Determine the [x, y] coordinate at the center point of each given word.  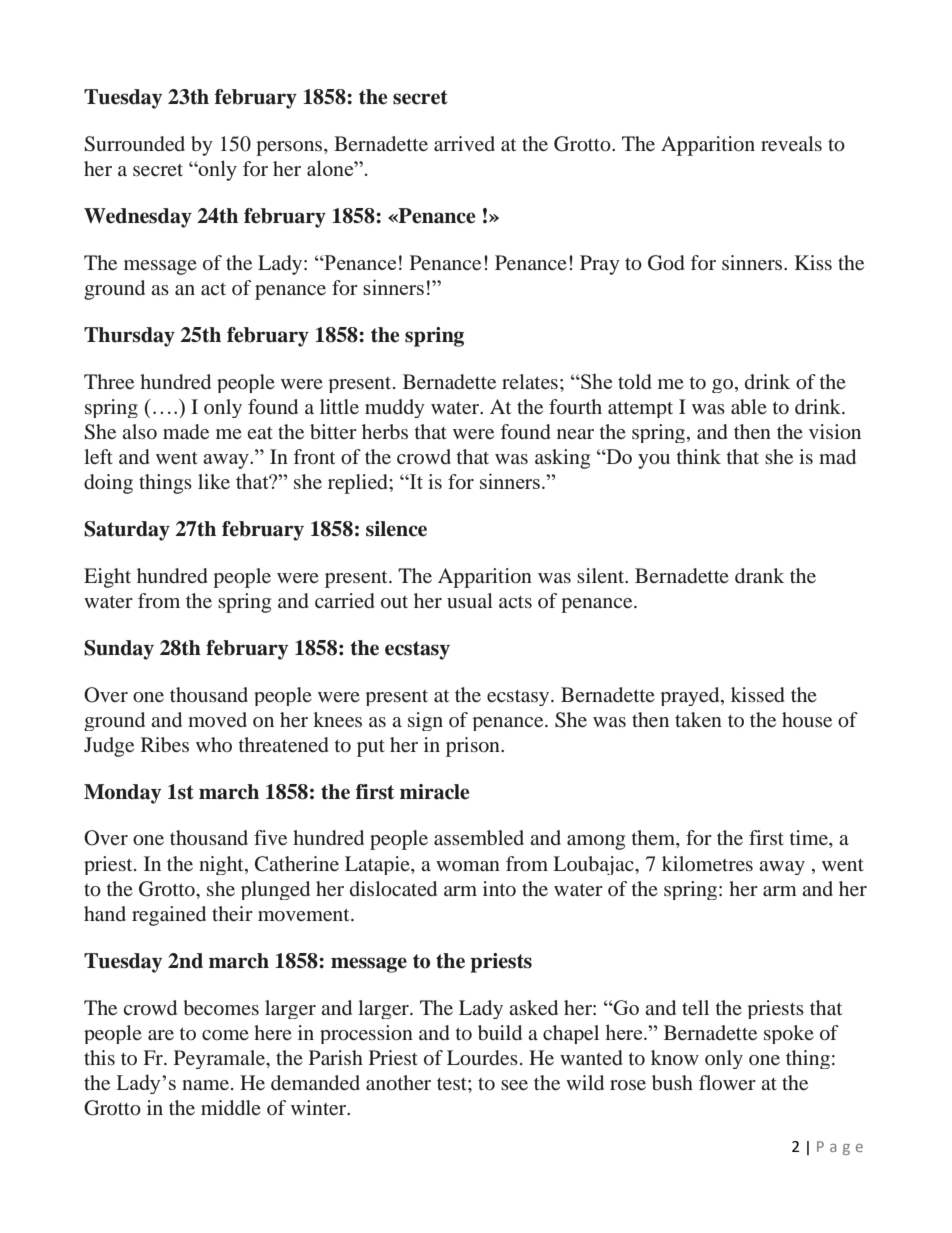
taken [698, 719]
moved [217, 719]
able [749, 406]
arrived [464, 143]
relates [530, 381]
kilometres [707, 863]
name [205, 1085]
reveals [791, 143]
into [499, 888]
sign [425, 721]
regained [169, 916]
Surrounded [135, 144]
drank [759, 575]
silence [396, 529]
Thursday [129, 337]
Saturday [127, 531]
